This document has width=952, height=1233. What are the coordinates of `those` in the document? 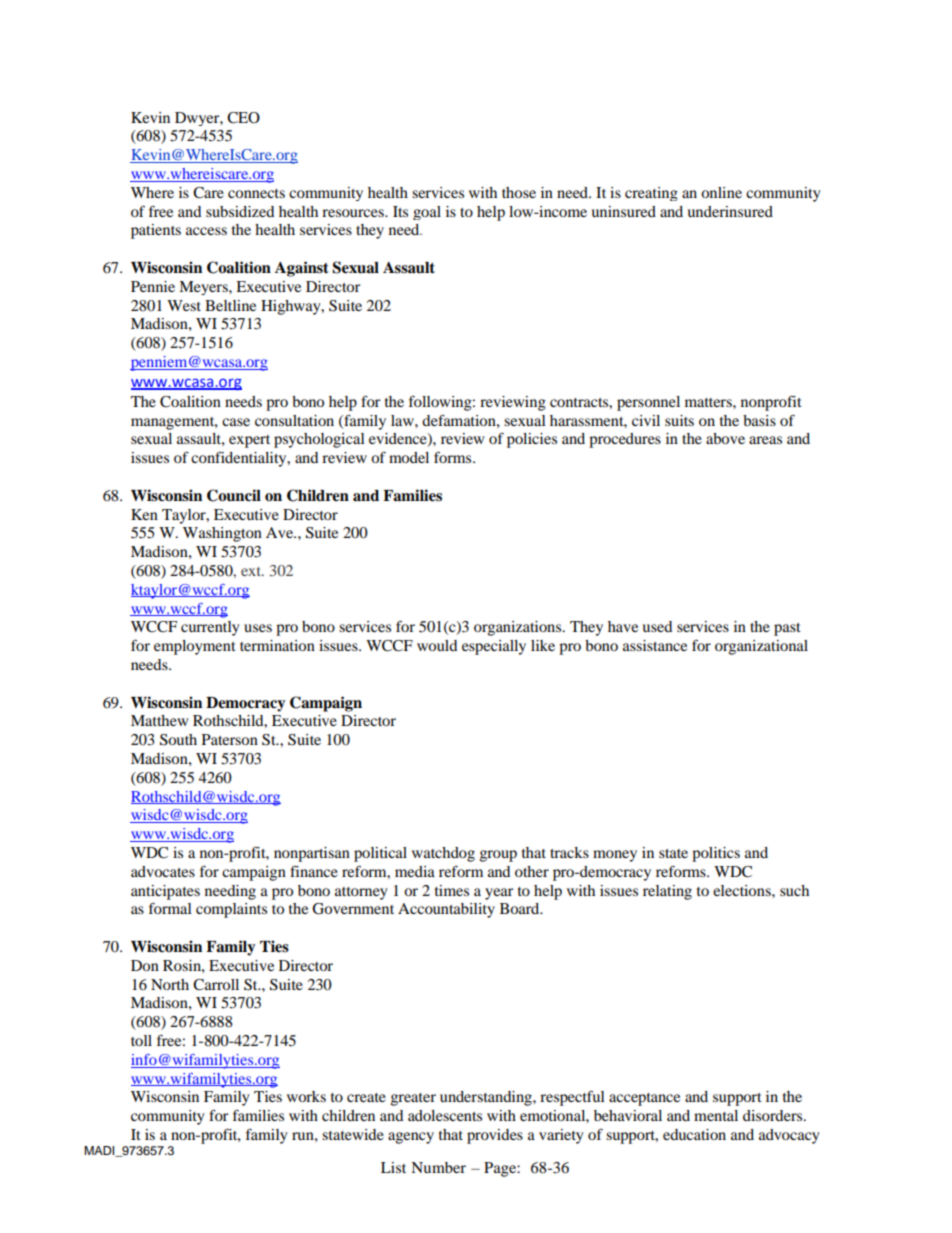 It's located at (519, 192).
